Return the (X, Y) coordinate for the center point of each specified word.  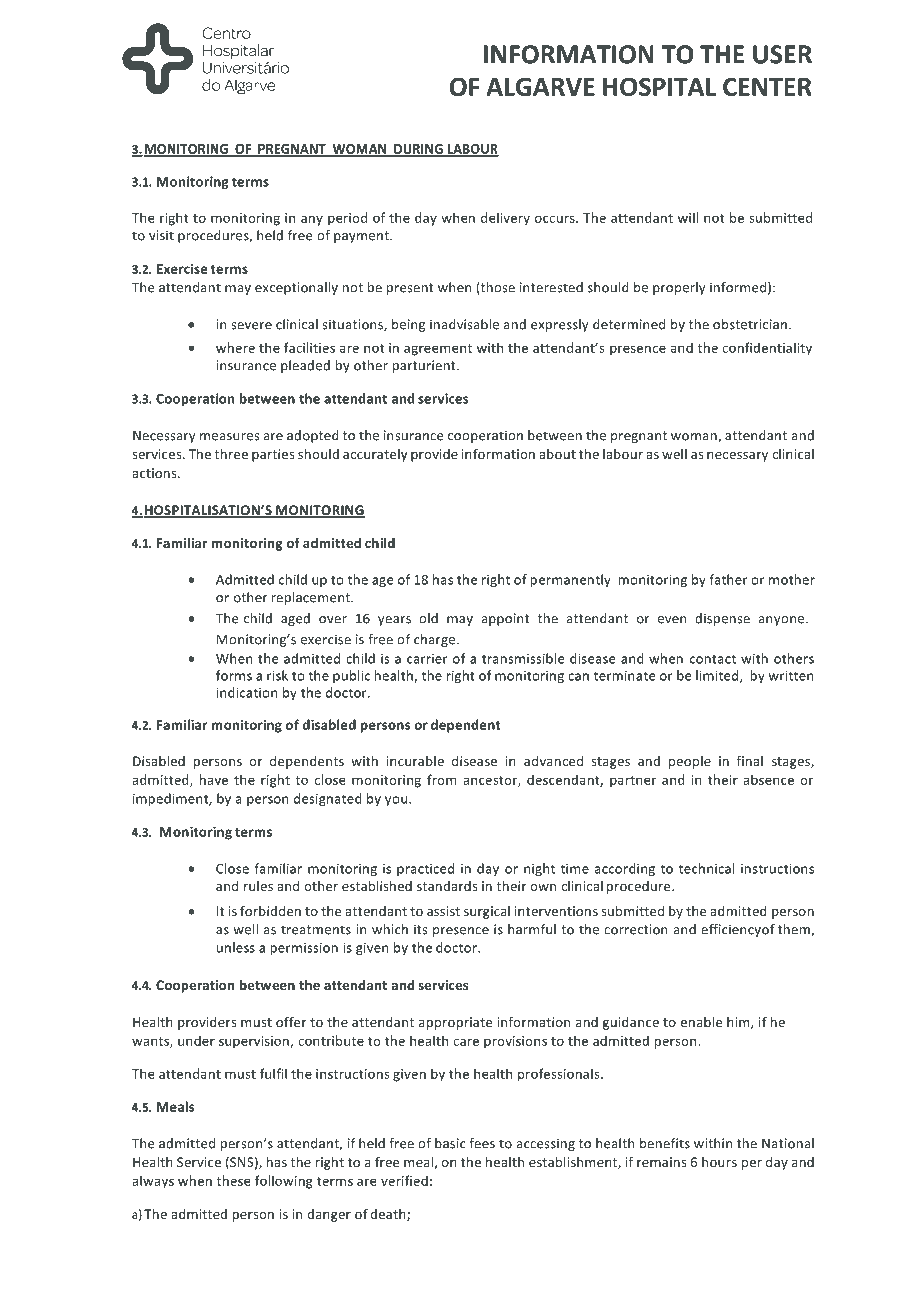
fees (482, 1143)
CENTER (767, 87)
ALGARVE (540, 87)
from (441, 779)
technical (707, 868)
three (231, 454)
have (214, 779)
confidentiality (767, 349)
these (234, 1180)
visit (161, 235)
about (557, 454)
